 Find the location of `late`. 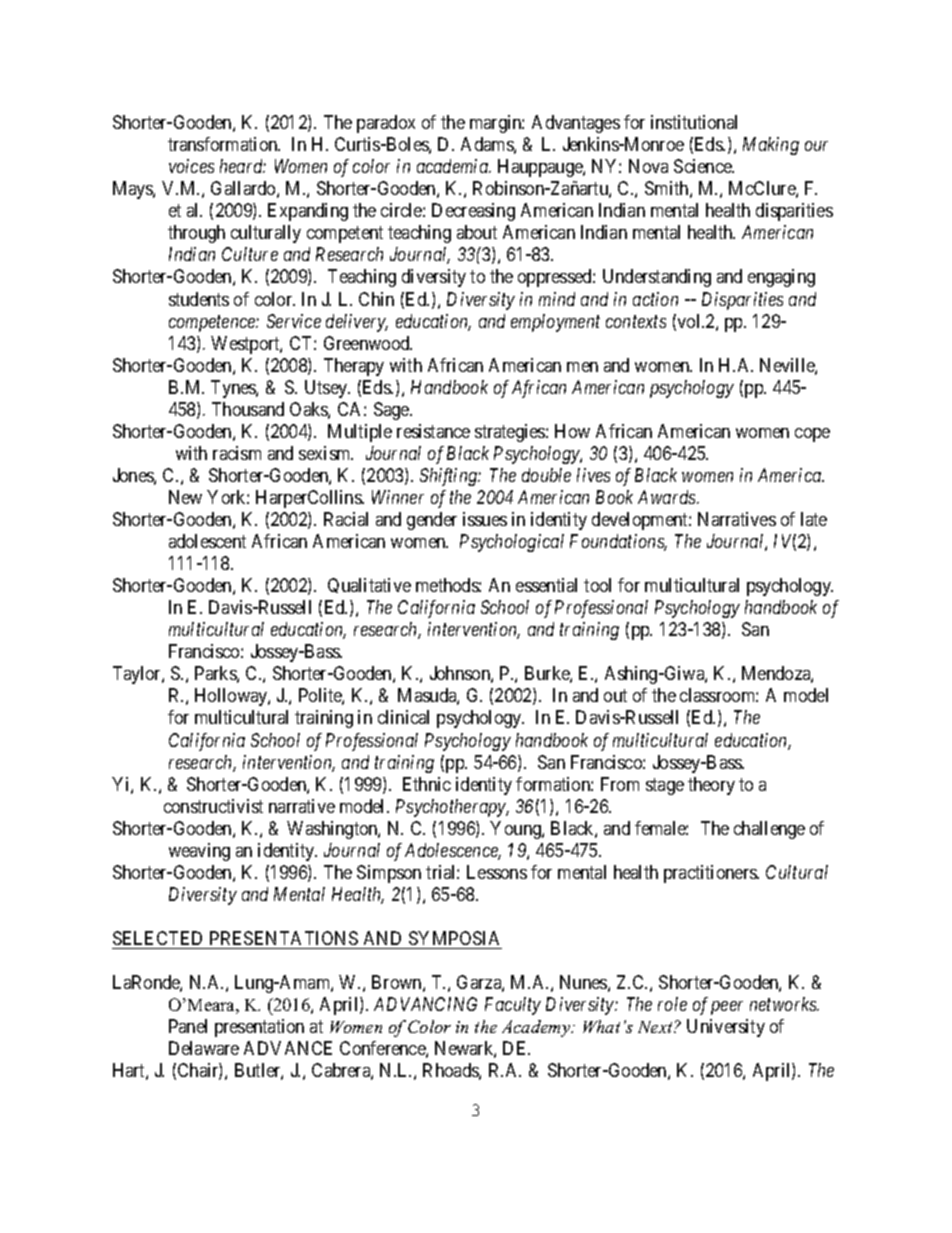

late is located at coordinates (814, 519).
